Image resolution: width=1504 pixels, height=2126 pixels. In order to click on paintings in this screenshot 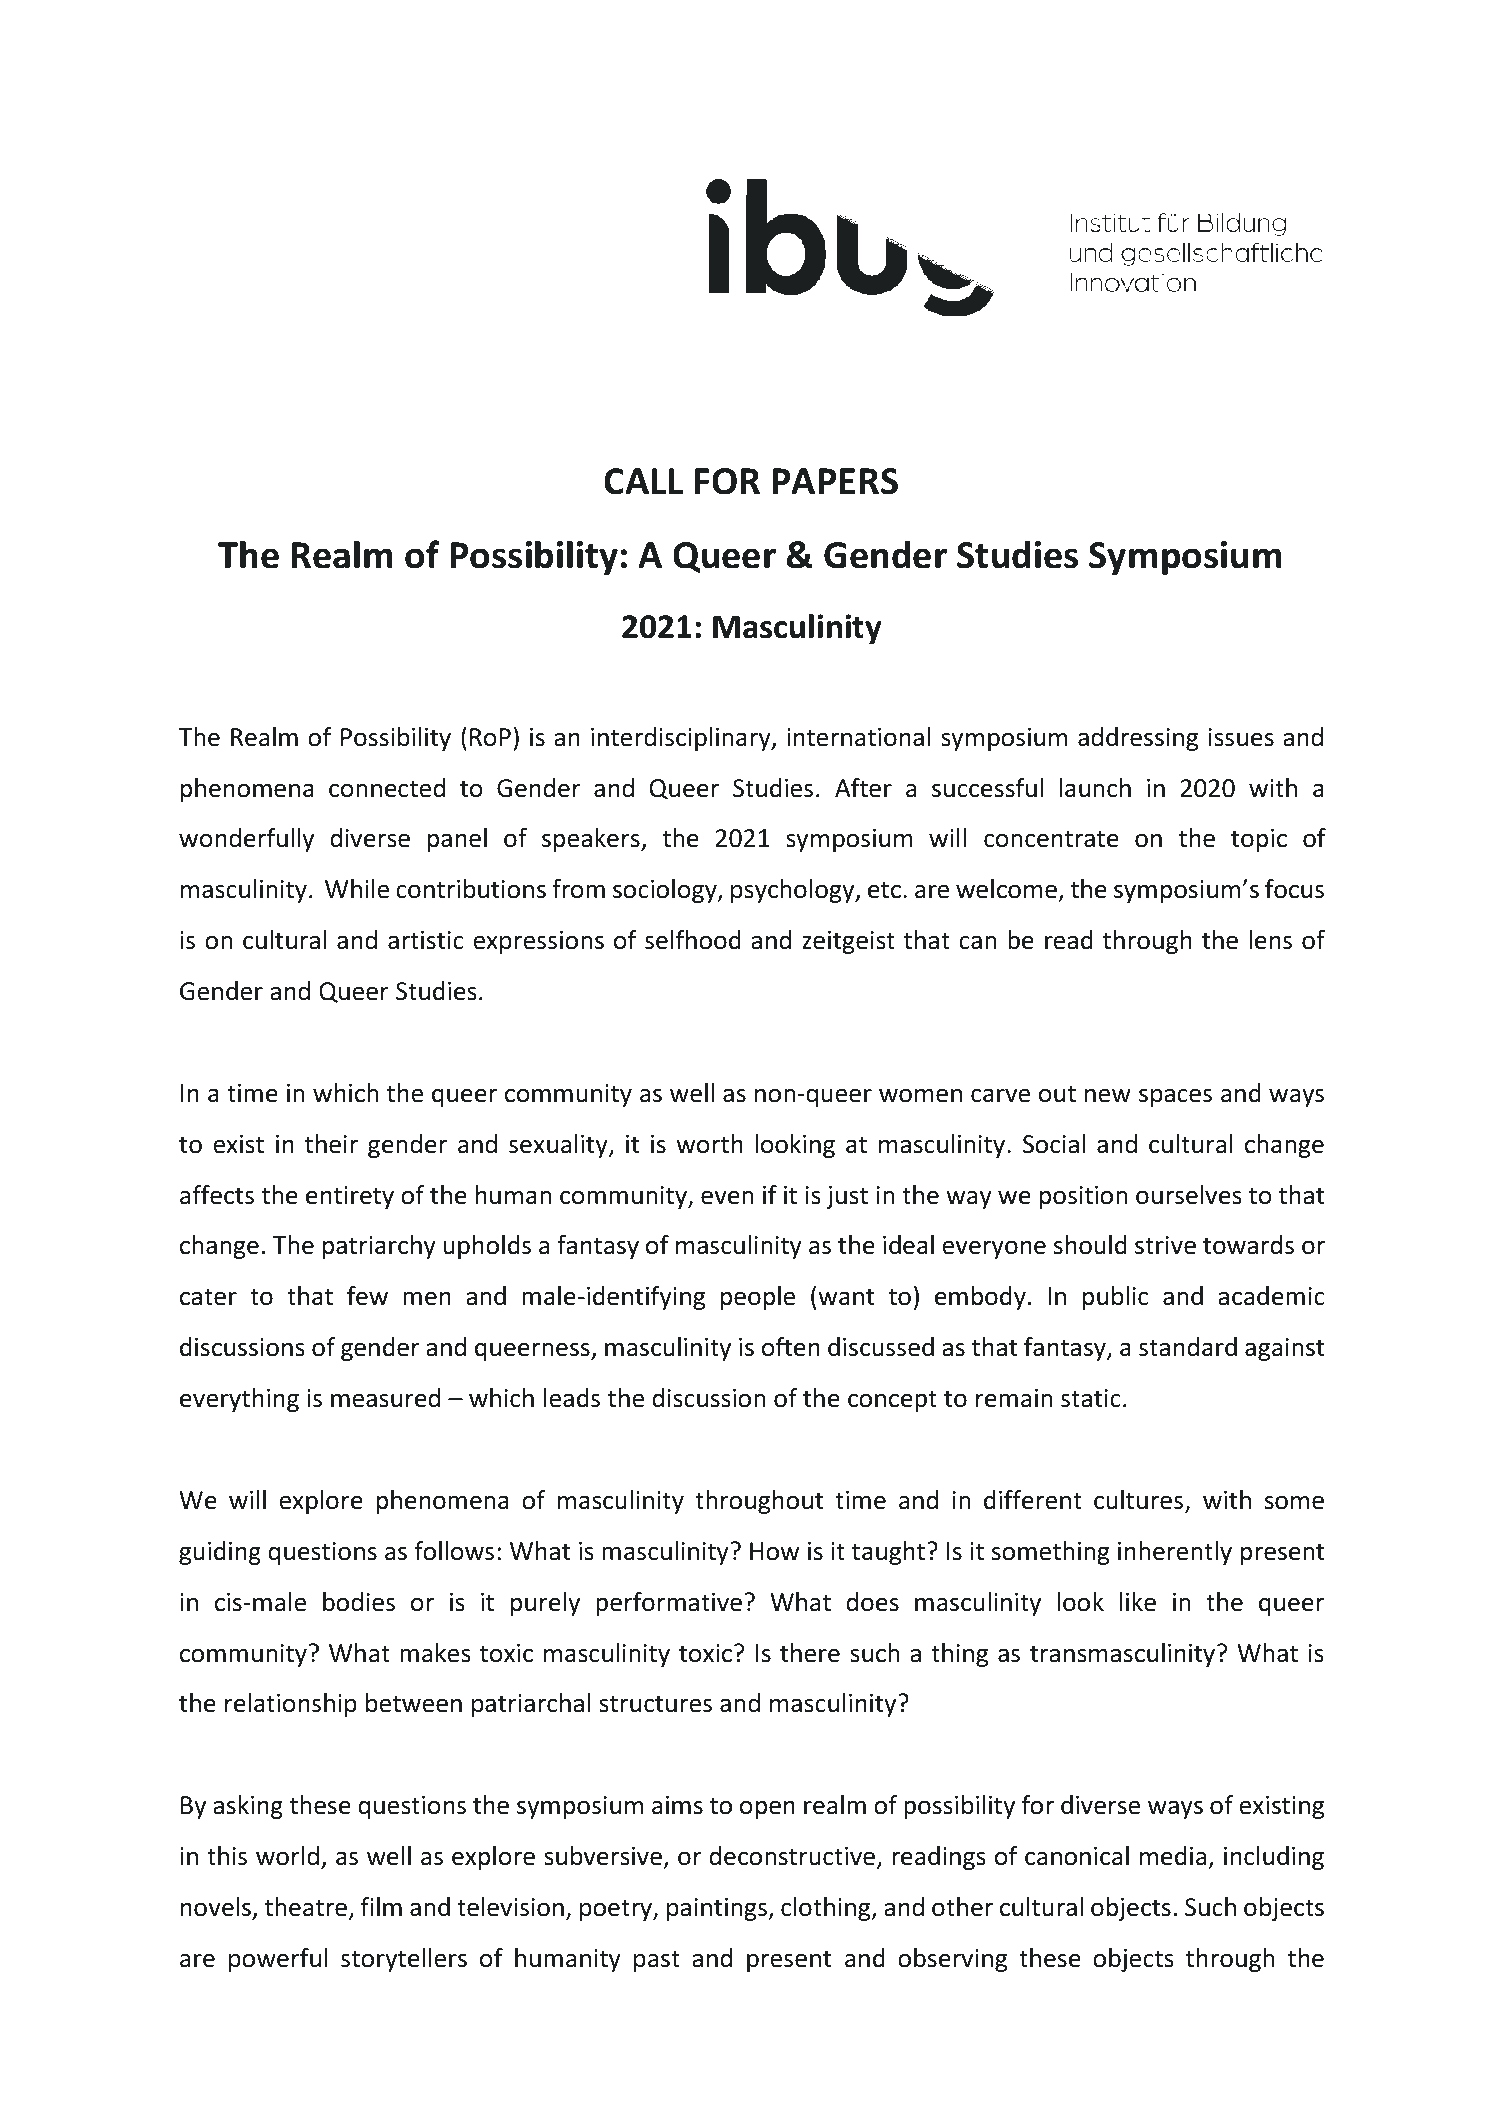, I will do `click(718, 1909)`.
